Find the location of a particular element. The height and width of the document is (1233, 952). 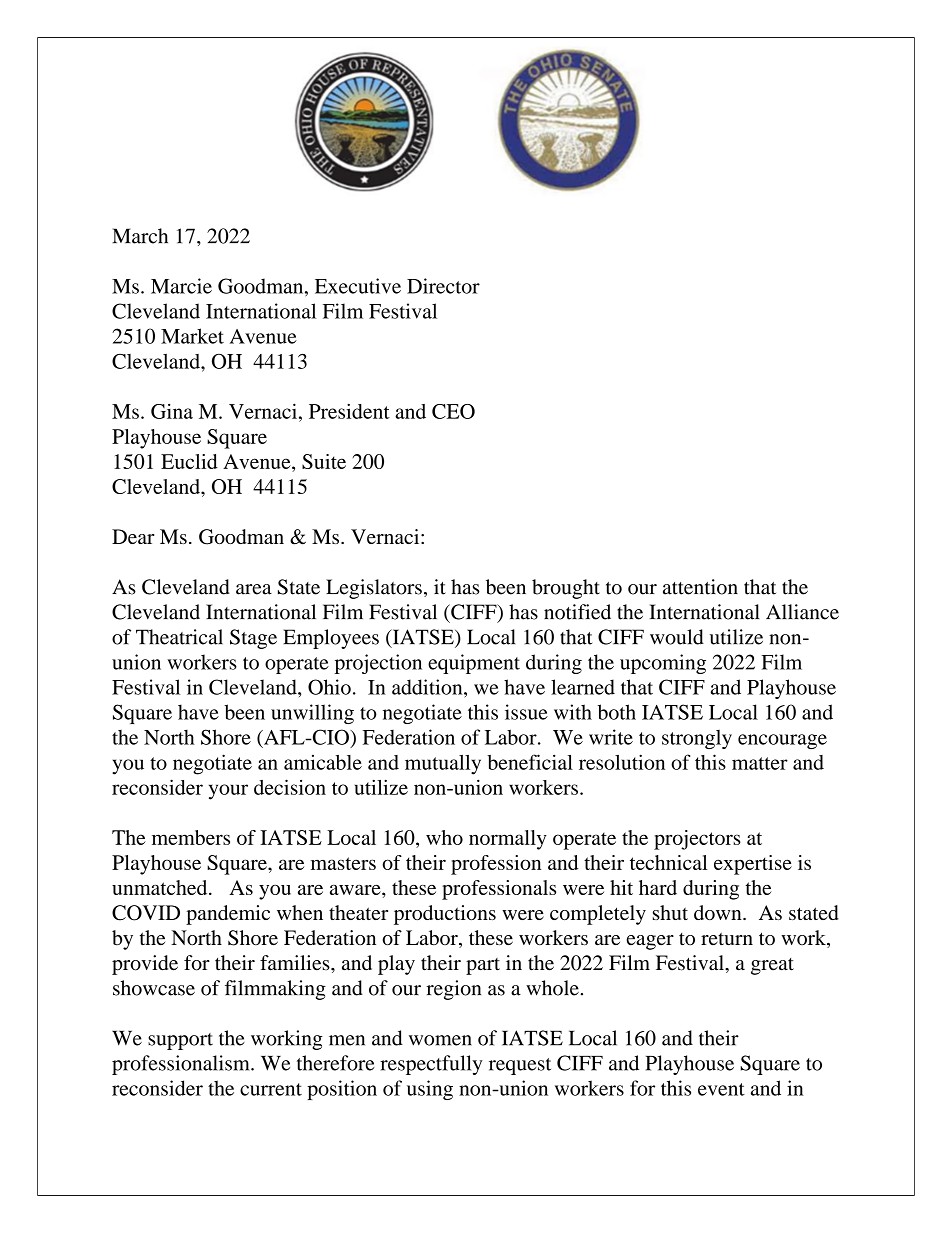

upcoming is located at coordinates (663, 664).
